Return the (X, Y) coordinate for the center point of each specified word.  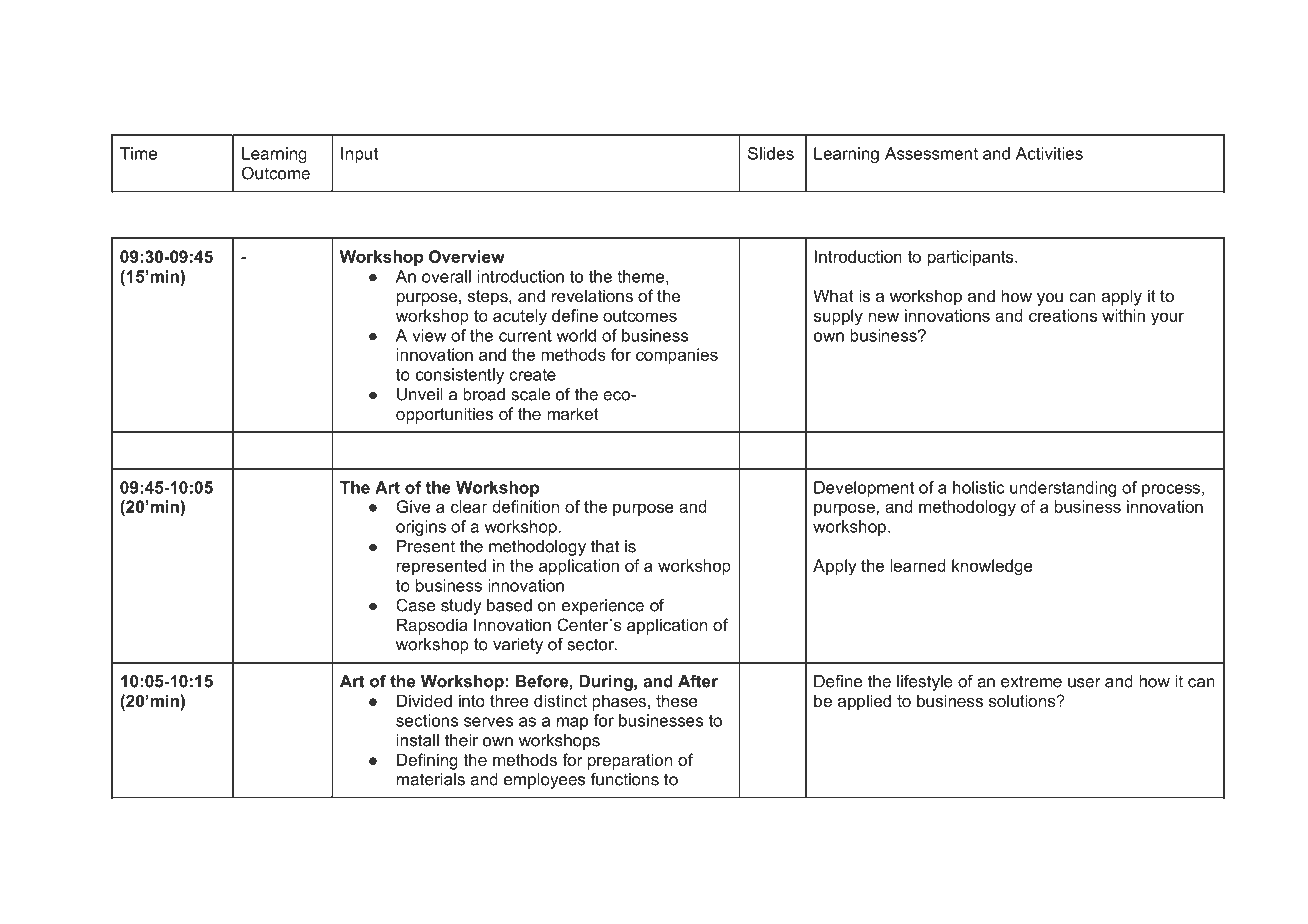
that (605, 546)
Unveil (420, 394)
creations (1063, 315)
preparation (630, 761)
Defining (427, 761)
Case (415, 605)
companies (677, 356)
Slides (771, 153)
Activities (1049, 153)
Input (359, 155)
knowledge (992, 567)
